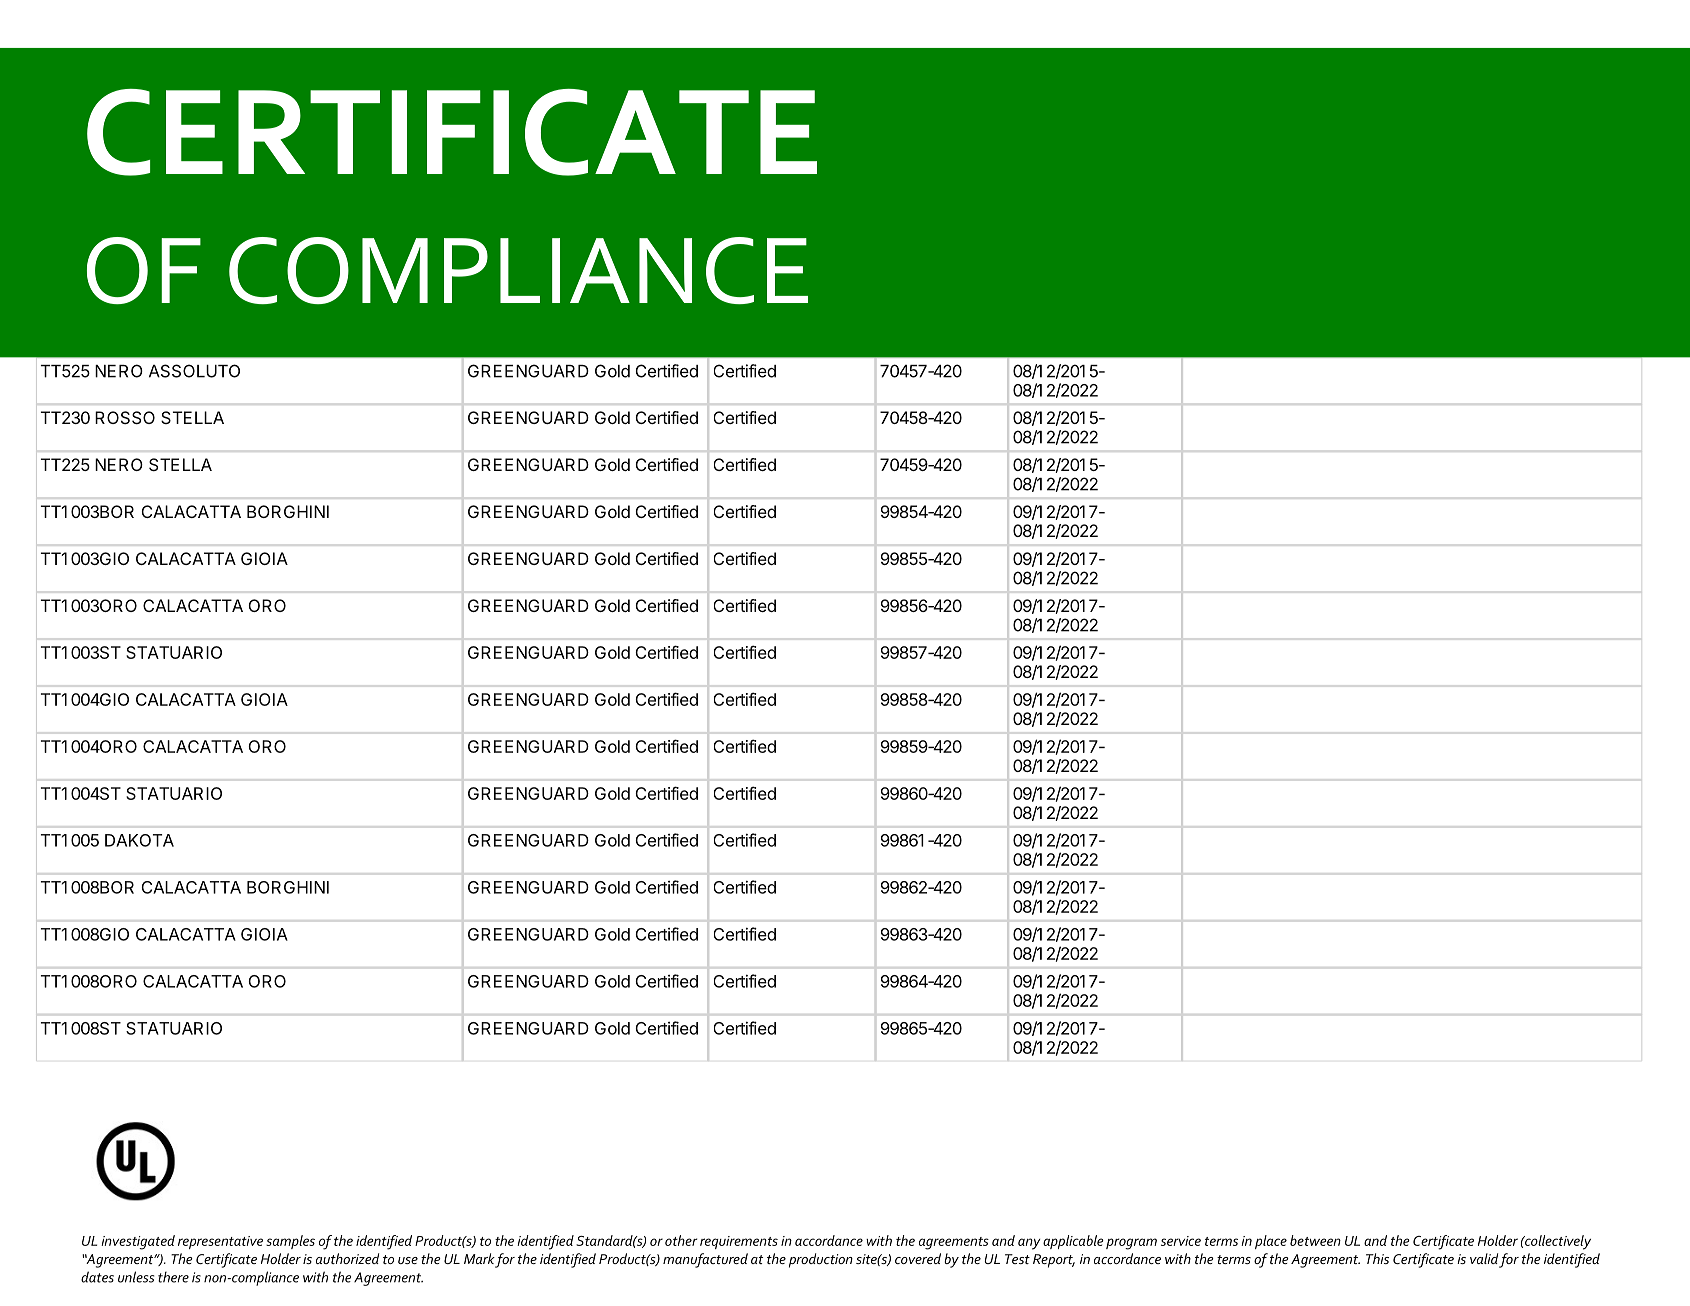  What do you see at coordinates (138, 1242) in the screenshot?
I see `investigated` at bounding box center [138, 1242].
